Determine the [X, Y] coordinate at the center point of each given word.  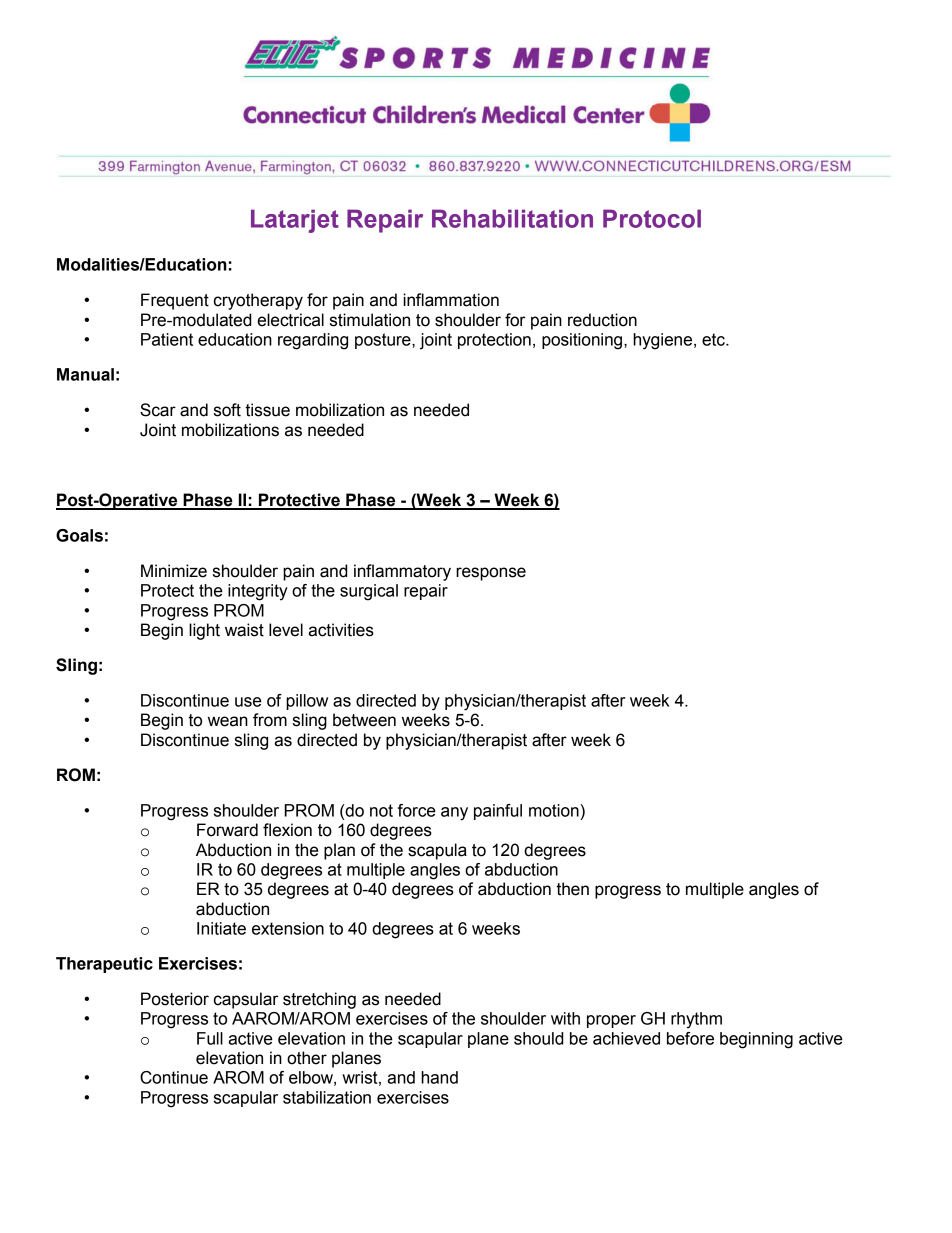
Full [210, 1038]
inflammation [451, 300]
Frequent [175, 301]
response [491, 574]
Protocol [652, 218]
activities [341, 630]
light [204, 631]
